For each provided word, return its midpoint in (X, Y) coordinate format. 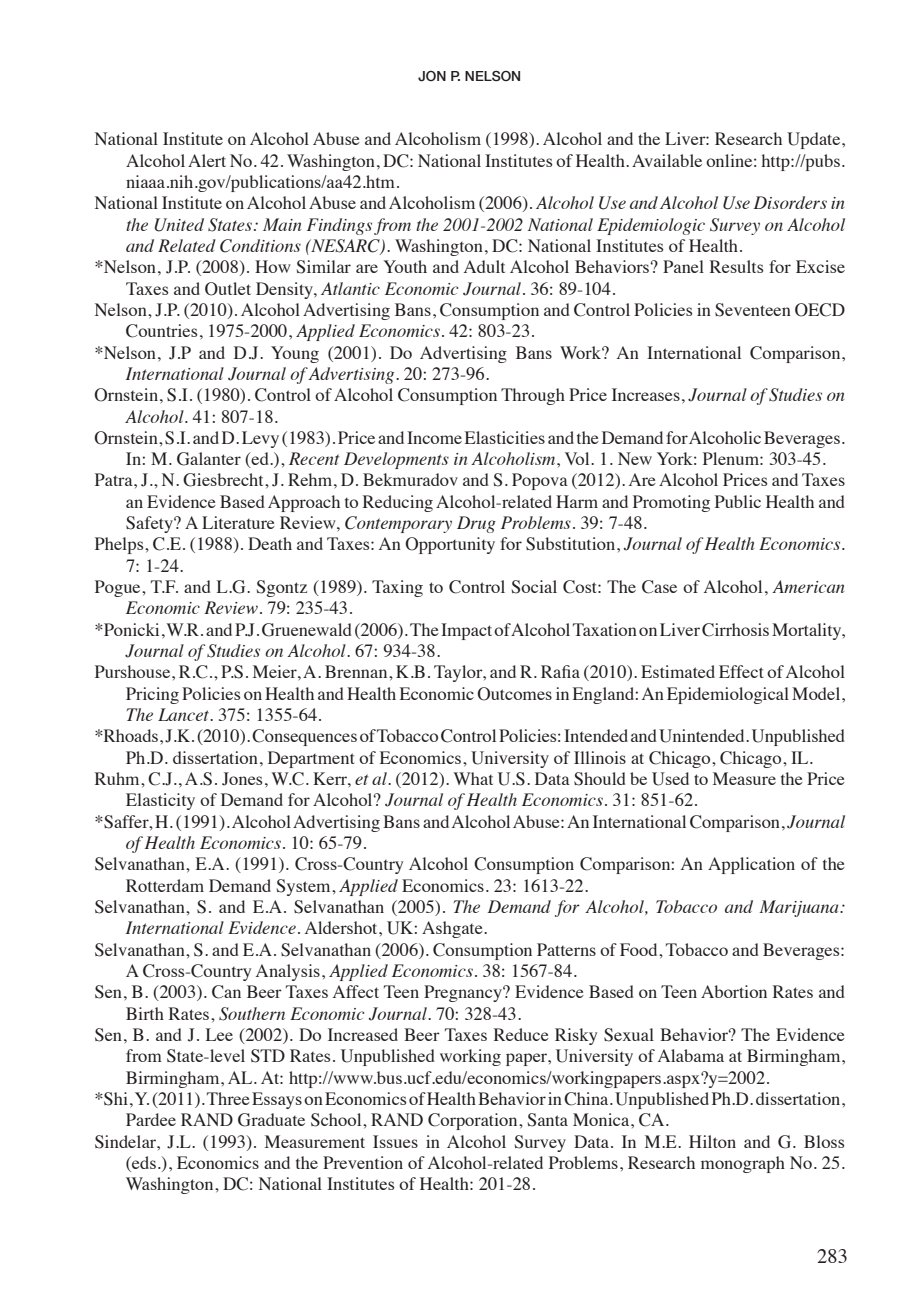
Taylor (459, 673)
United (179, 225)
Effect (741, 671)
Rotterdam (165, 885)
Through (533, 396)
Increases (646, 394)
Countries (161, 331)
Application (751, 865)
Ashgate (453, 929)
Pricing (152, 695)
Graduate (271, 1120)
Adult (484, 266)
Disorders (790, 202)
